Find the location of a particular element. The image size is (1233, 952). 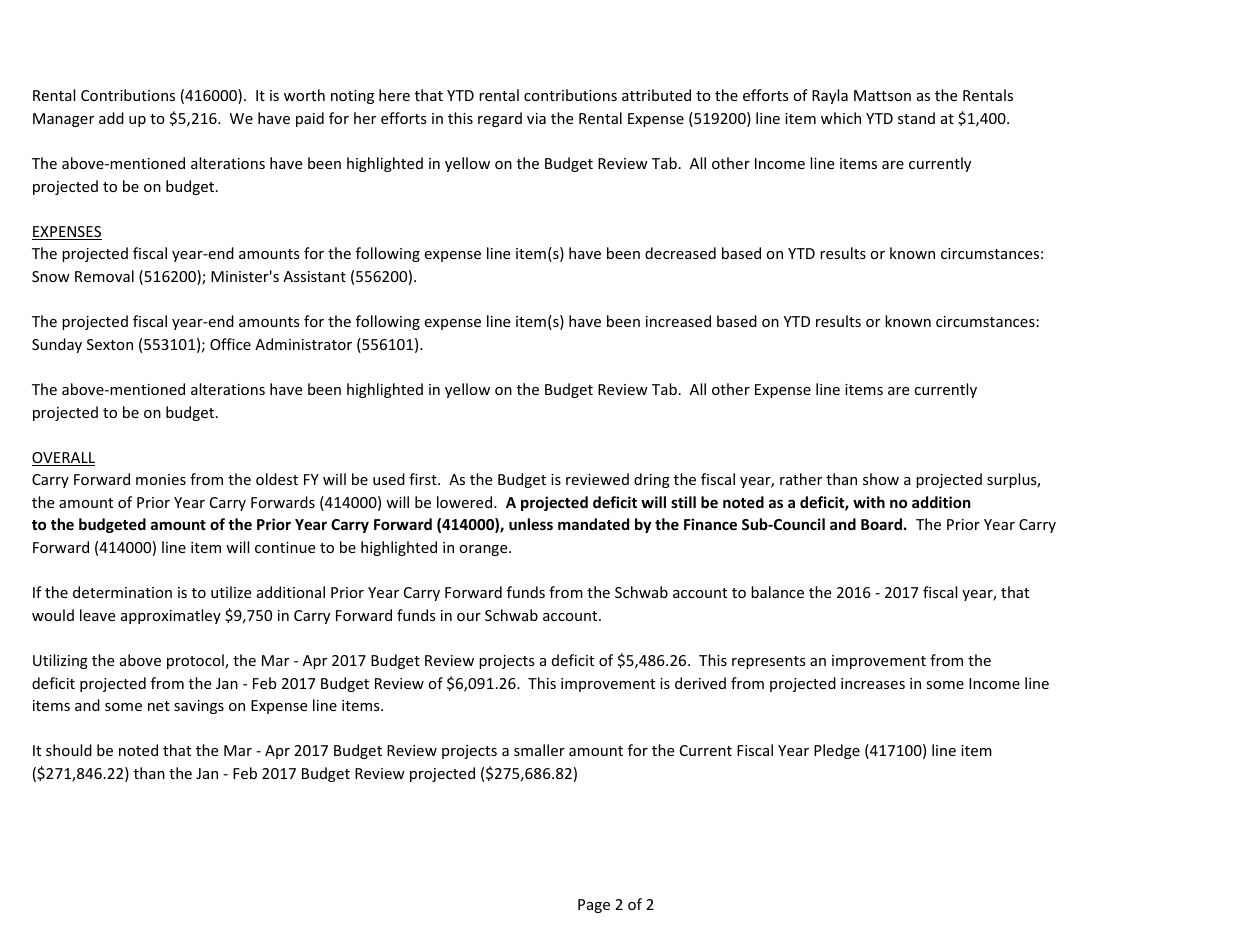

increases is located at coordinates (873, 683).
